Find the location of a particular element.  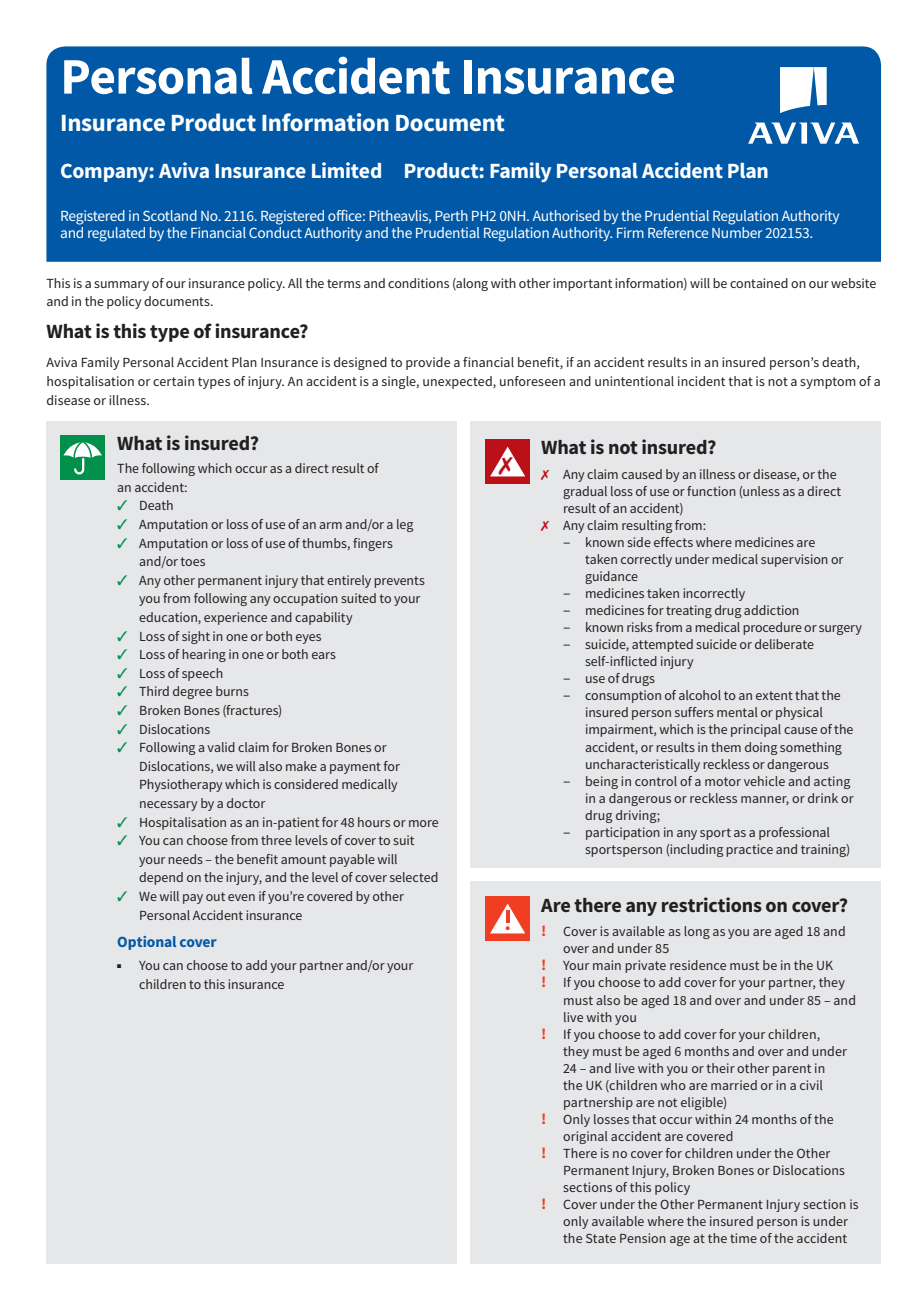

Scotland is located at coordinates (170, 215).
